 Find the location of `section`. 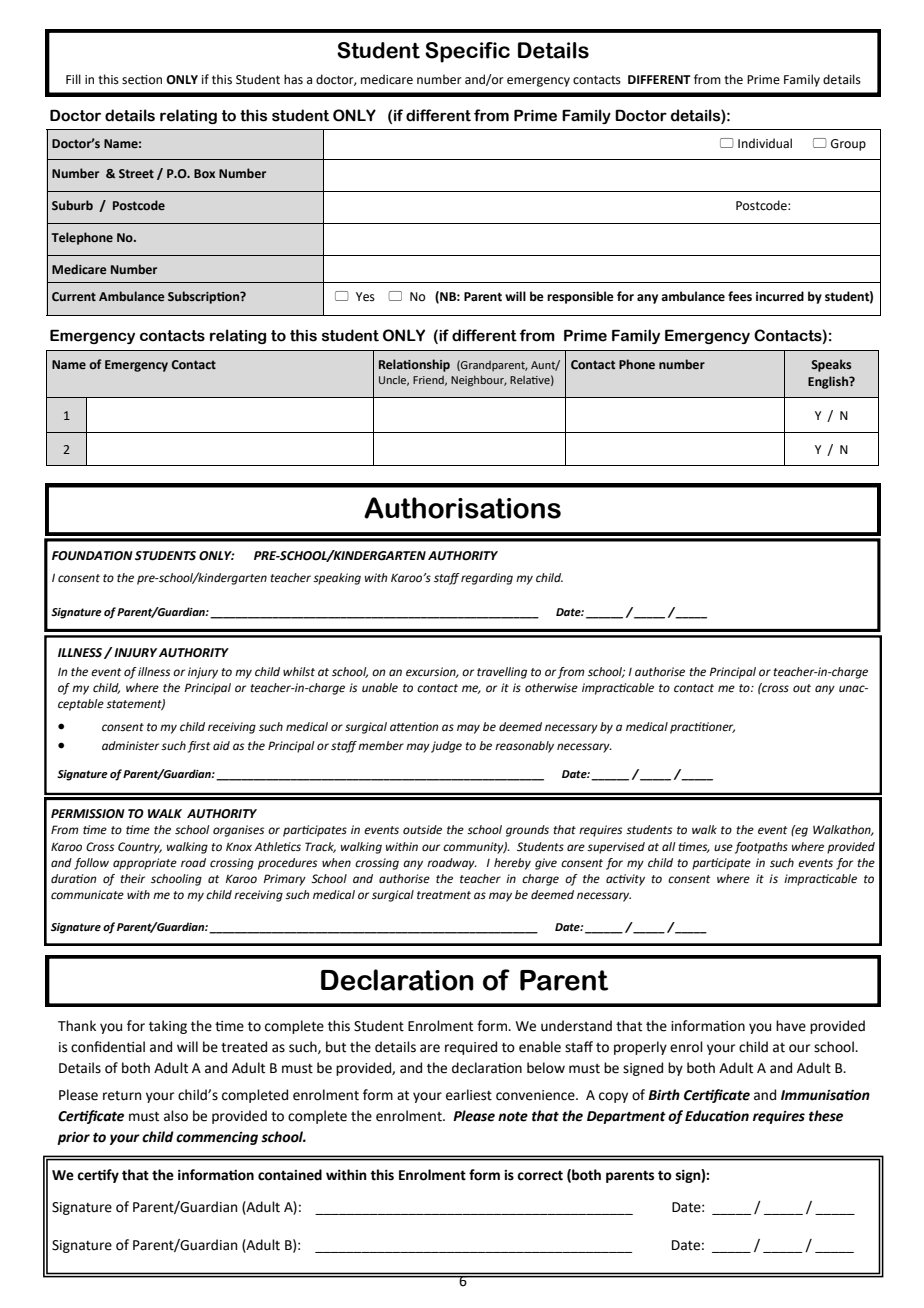

section is located at coordinates (142, 80).
